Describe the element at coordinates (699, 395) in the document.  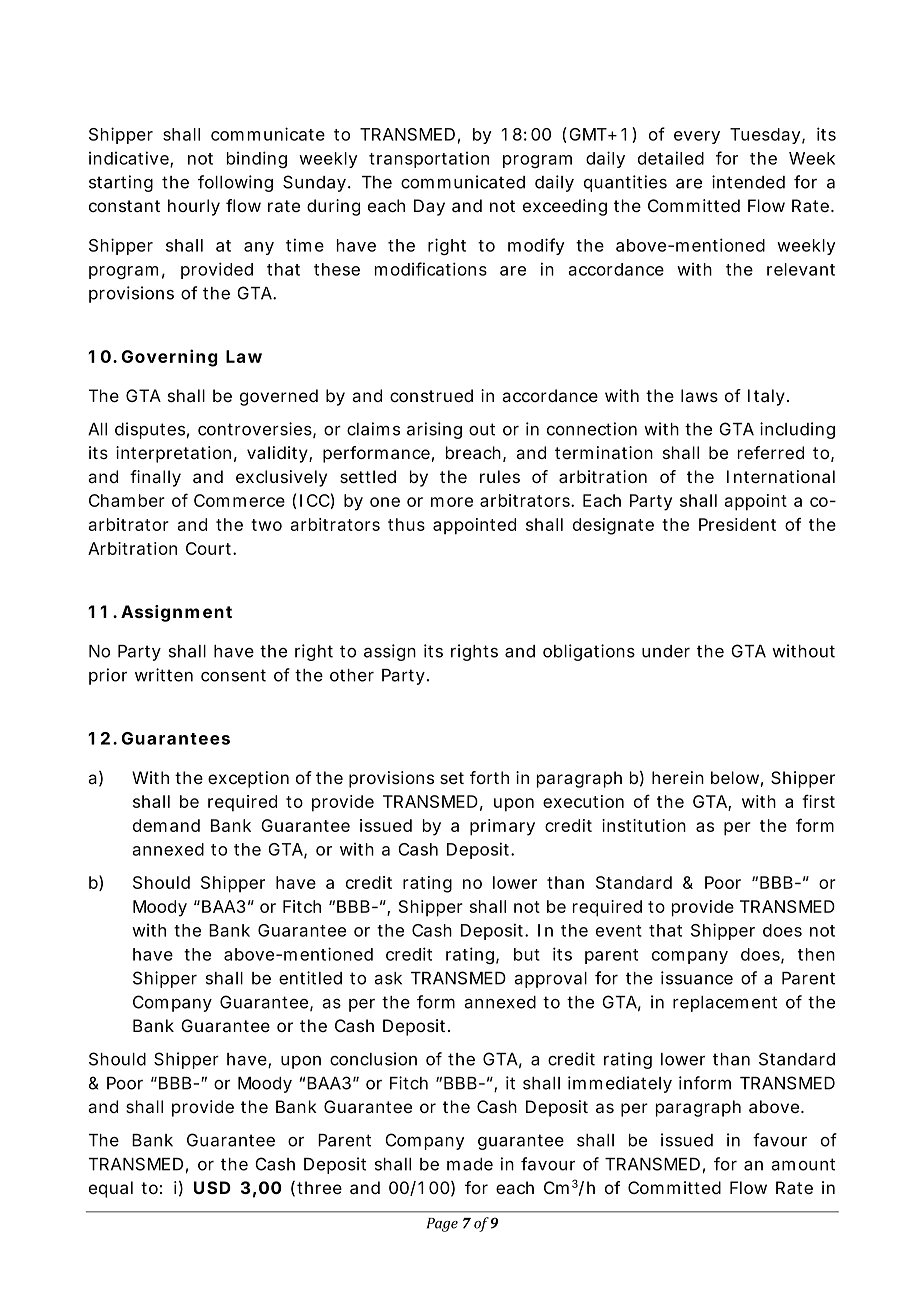
I see `laws` at that location.
